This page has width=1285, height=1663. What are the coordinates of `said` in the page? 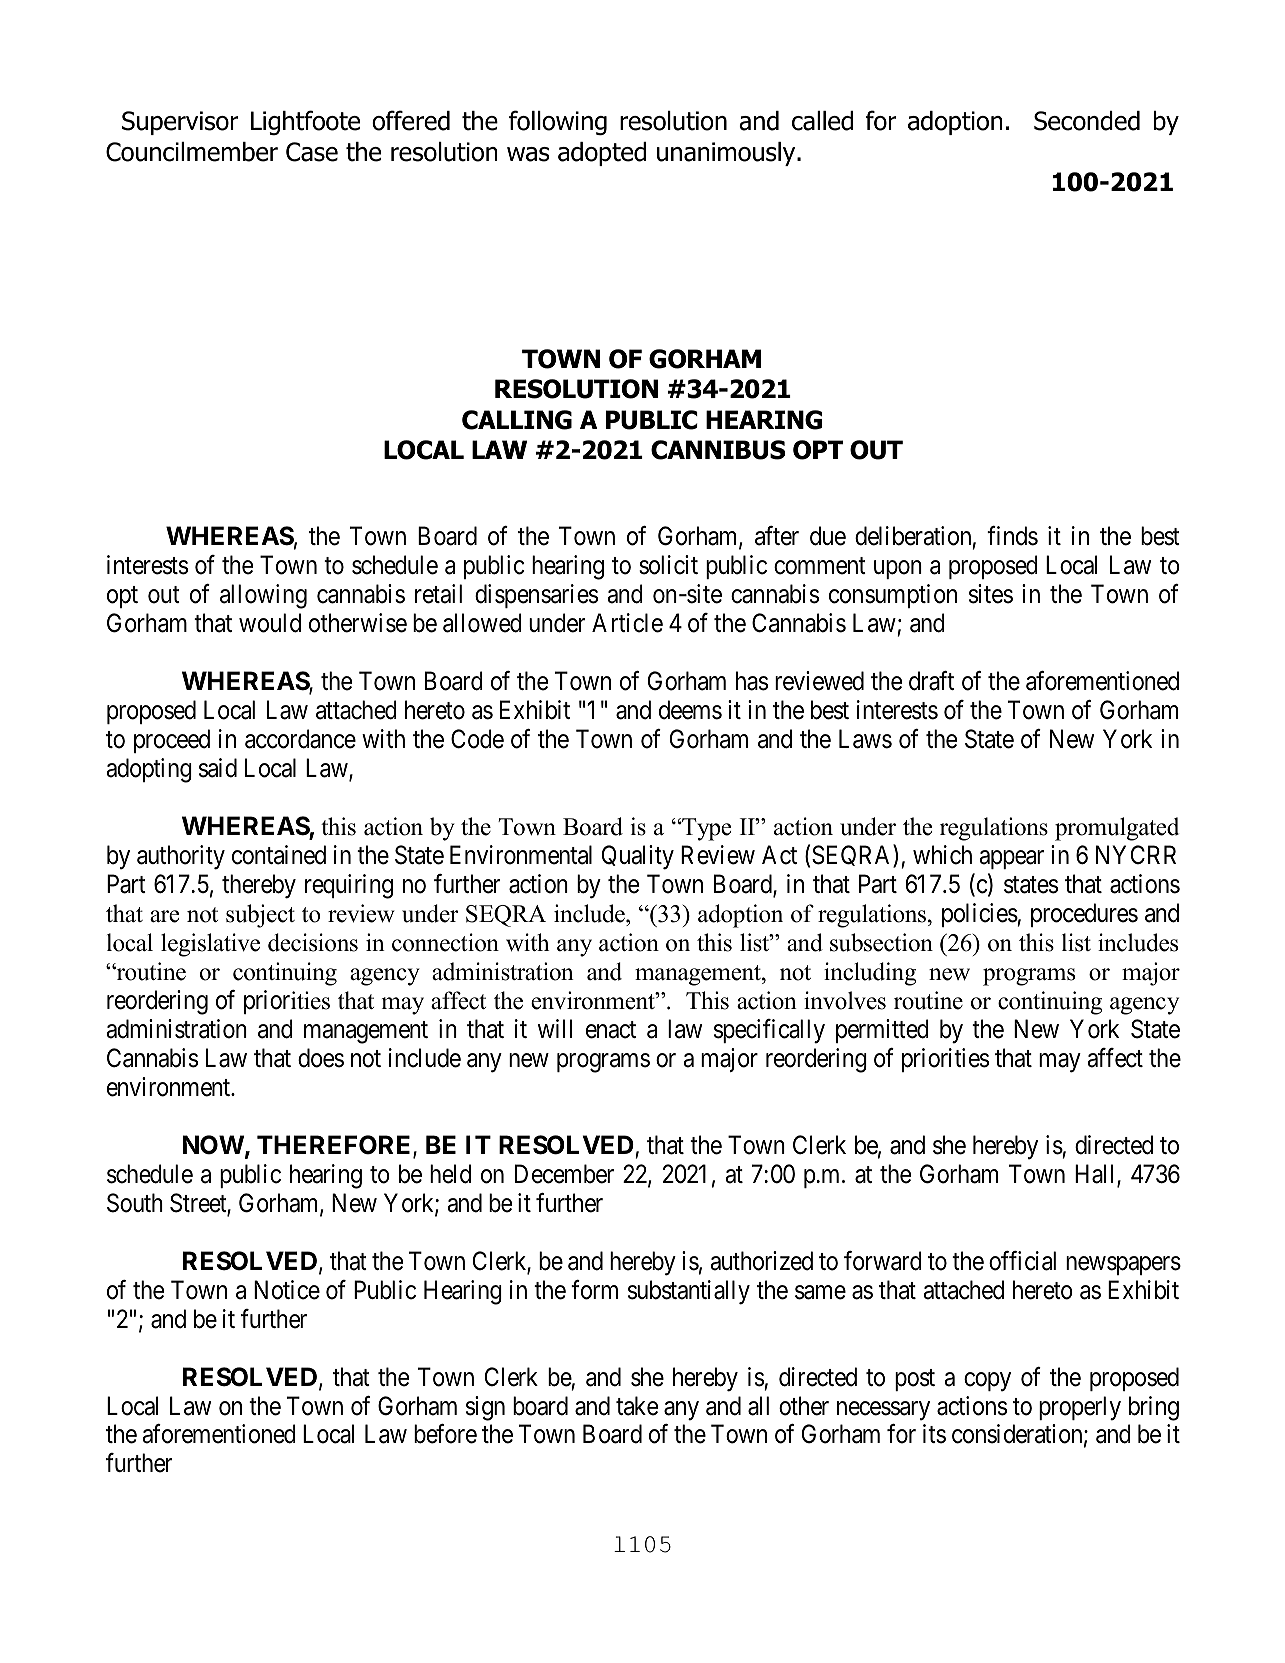 It's located at (218, 768).
